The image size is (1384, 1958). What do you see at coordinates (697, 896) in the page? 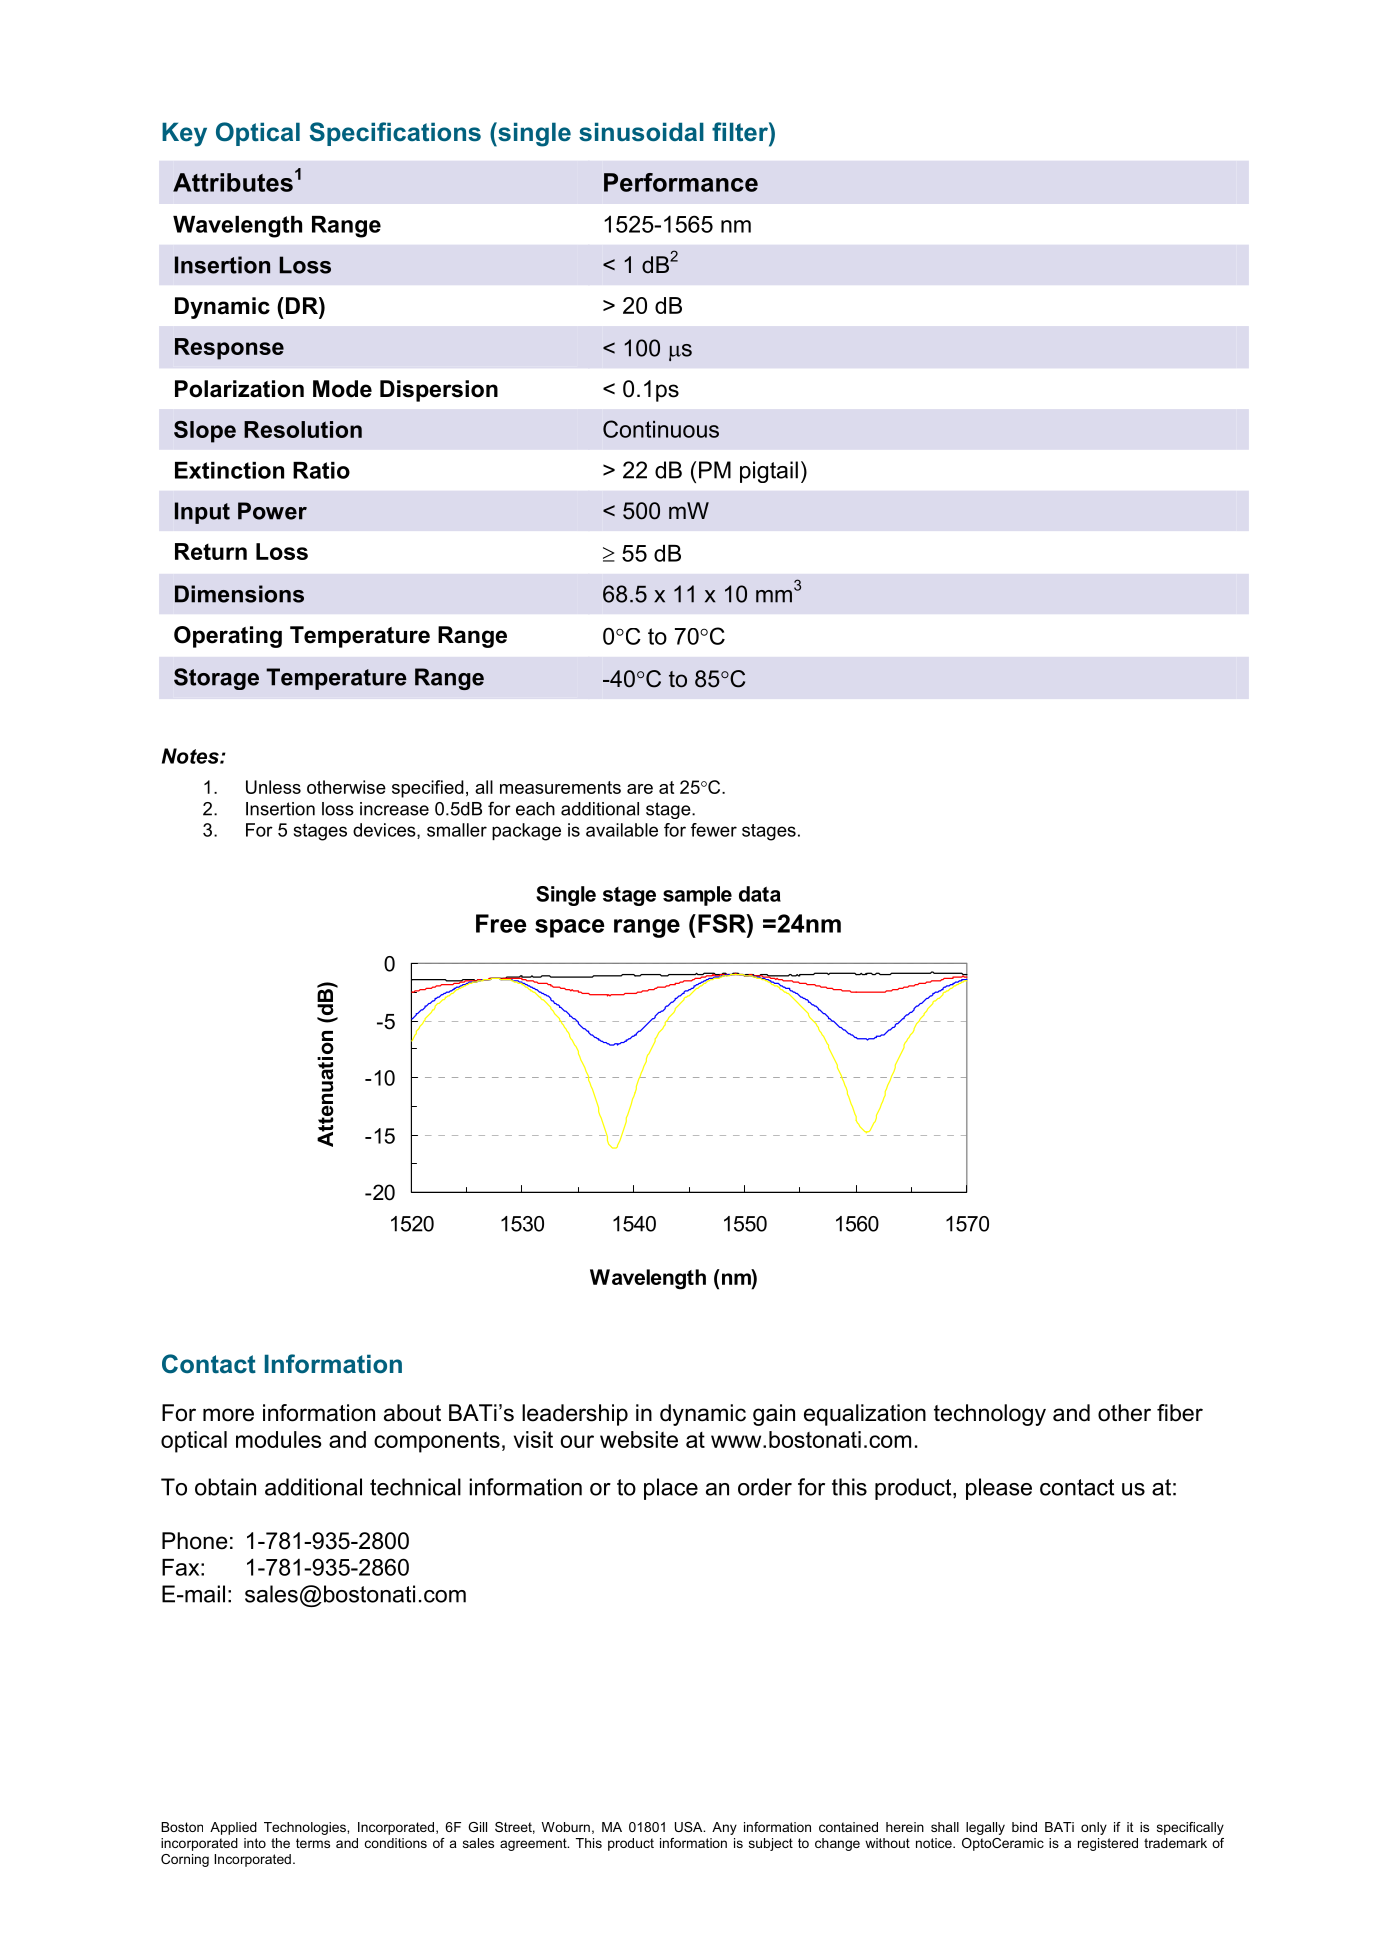
I see `sample` at bounding box center [697, 896].
